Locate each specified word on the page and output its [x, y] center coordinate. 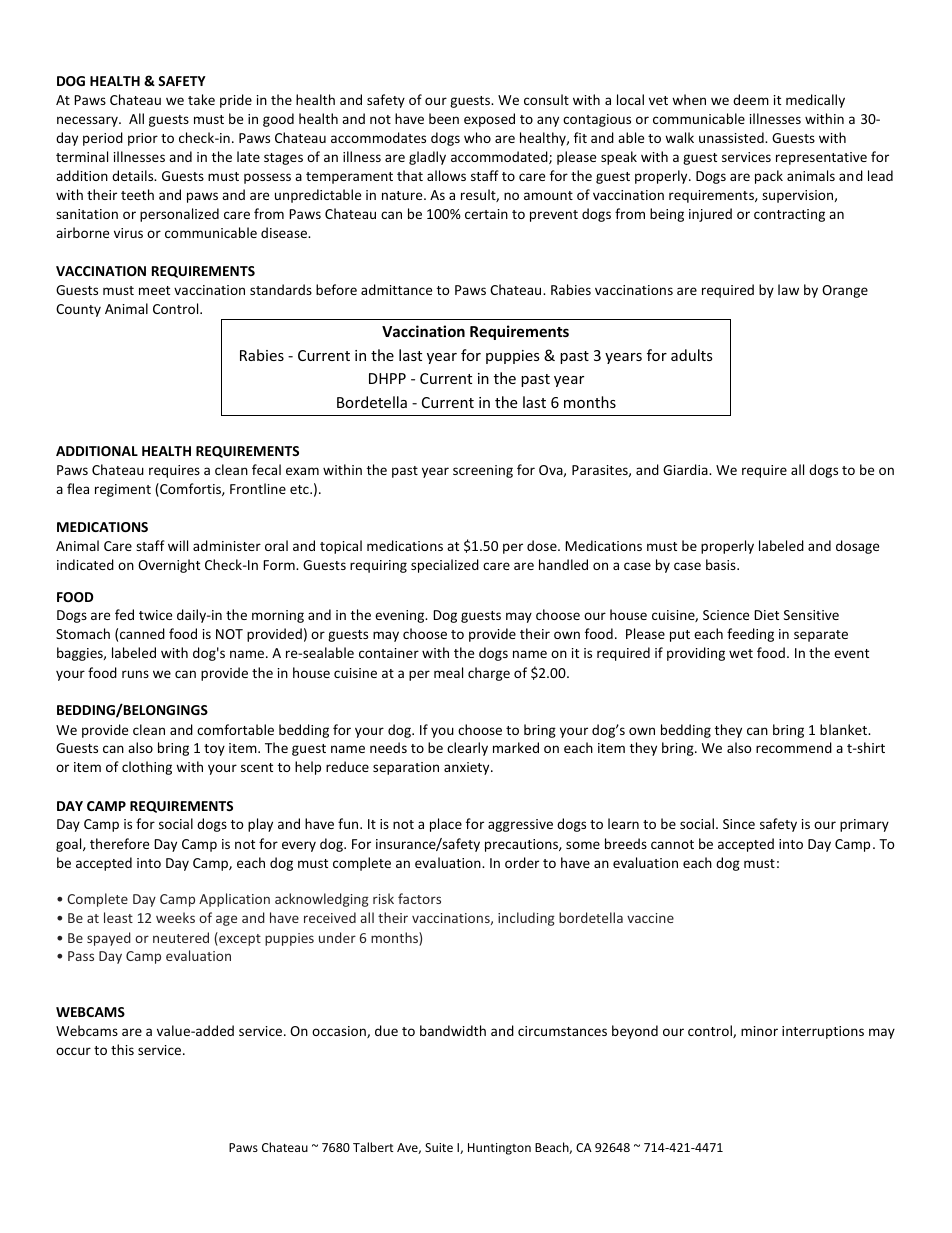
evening [401, 616]
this [122, 1049]
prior [143, 139]
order [522, 862]
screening [483, 471]
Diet [766, 615]
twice [155, 615]
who [477, 137]
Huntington [499, 1149]
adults [692, 355]
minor [759, 1031]
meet [154, 290]
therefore [119, 843]
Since [739, 824]
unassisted [732, 137]
